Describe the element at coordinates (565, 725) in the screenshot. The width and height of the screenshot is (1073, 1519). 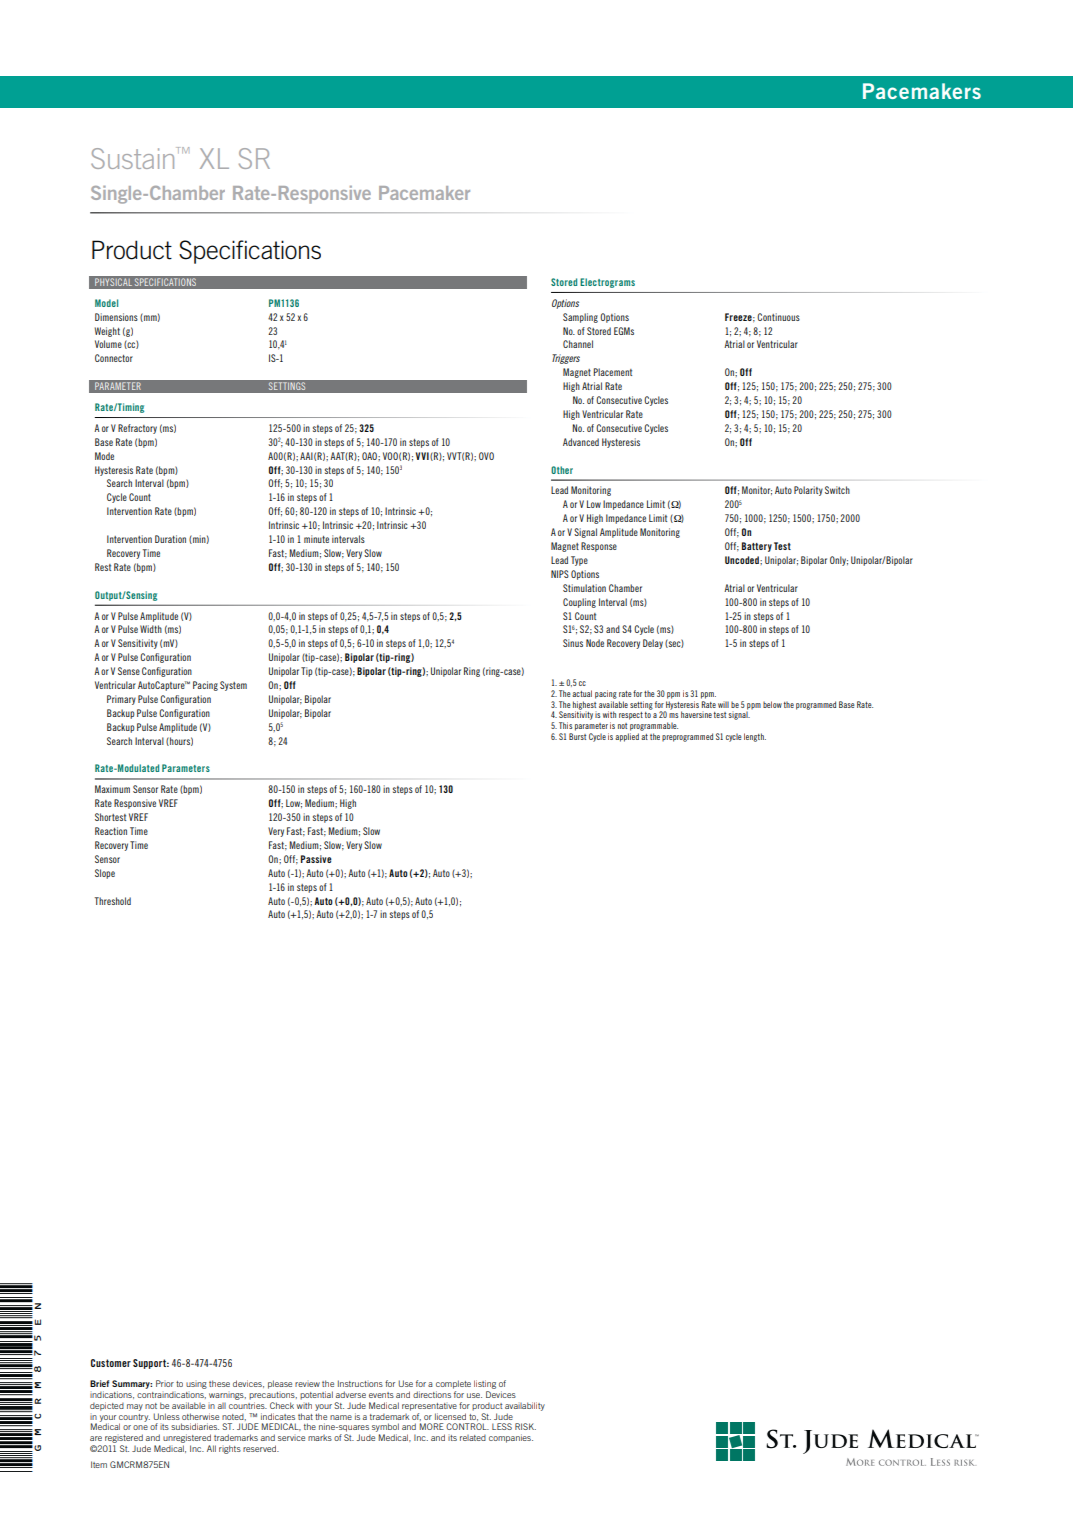
I see `This` at that location.
